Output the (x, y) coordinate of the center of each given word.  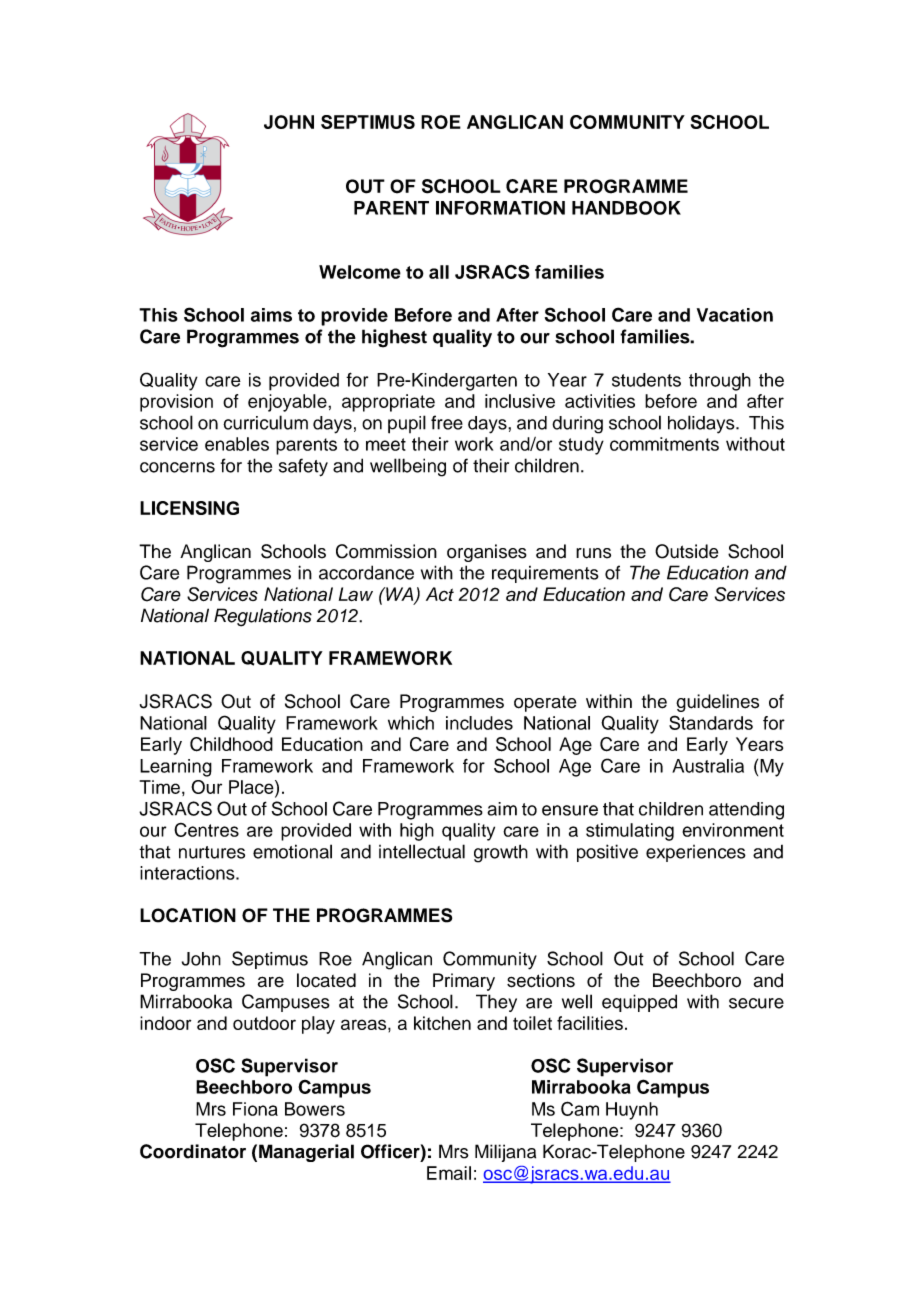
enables (237, 444)
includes (479, 723)
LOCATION (188, 915)
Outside (686, 551)
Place (252, 787)
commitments (664, 444)
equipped (639, 1003)
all (439, 272)
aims (271, 315)
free (447, 422)
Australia (708, 766)
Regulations (263, 617)
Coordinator (193, 1151)
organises (487, 553)
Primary (464, 982)
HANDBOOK (626, 208)
